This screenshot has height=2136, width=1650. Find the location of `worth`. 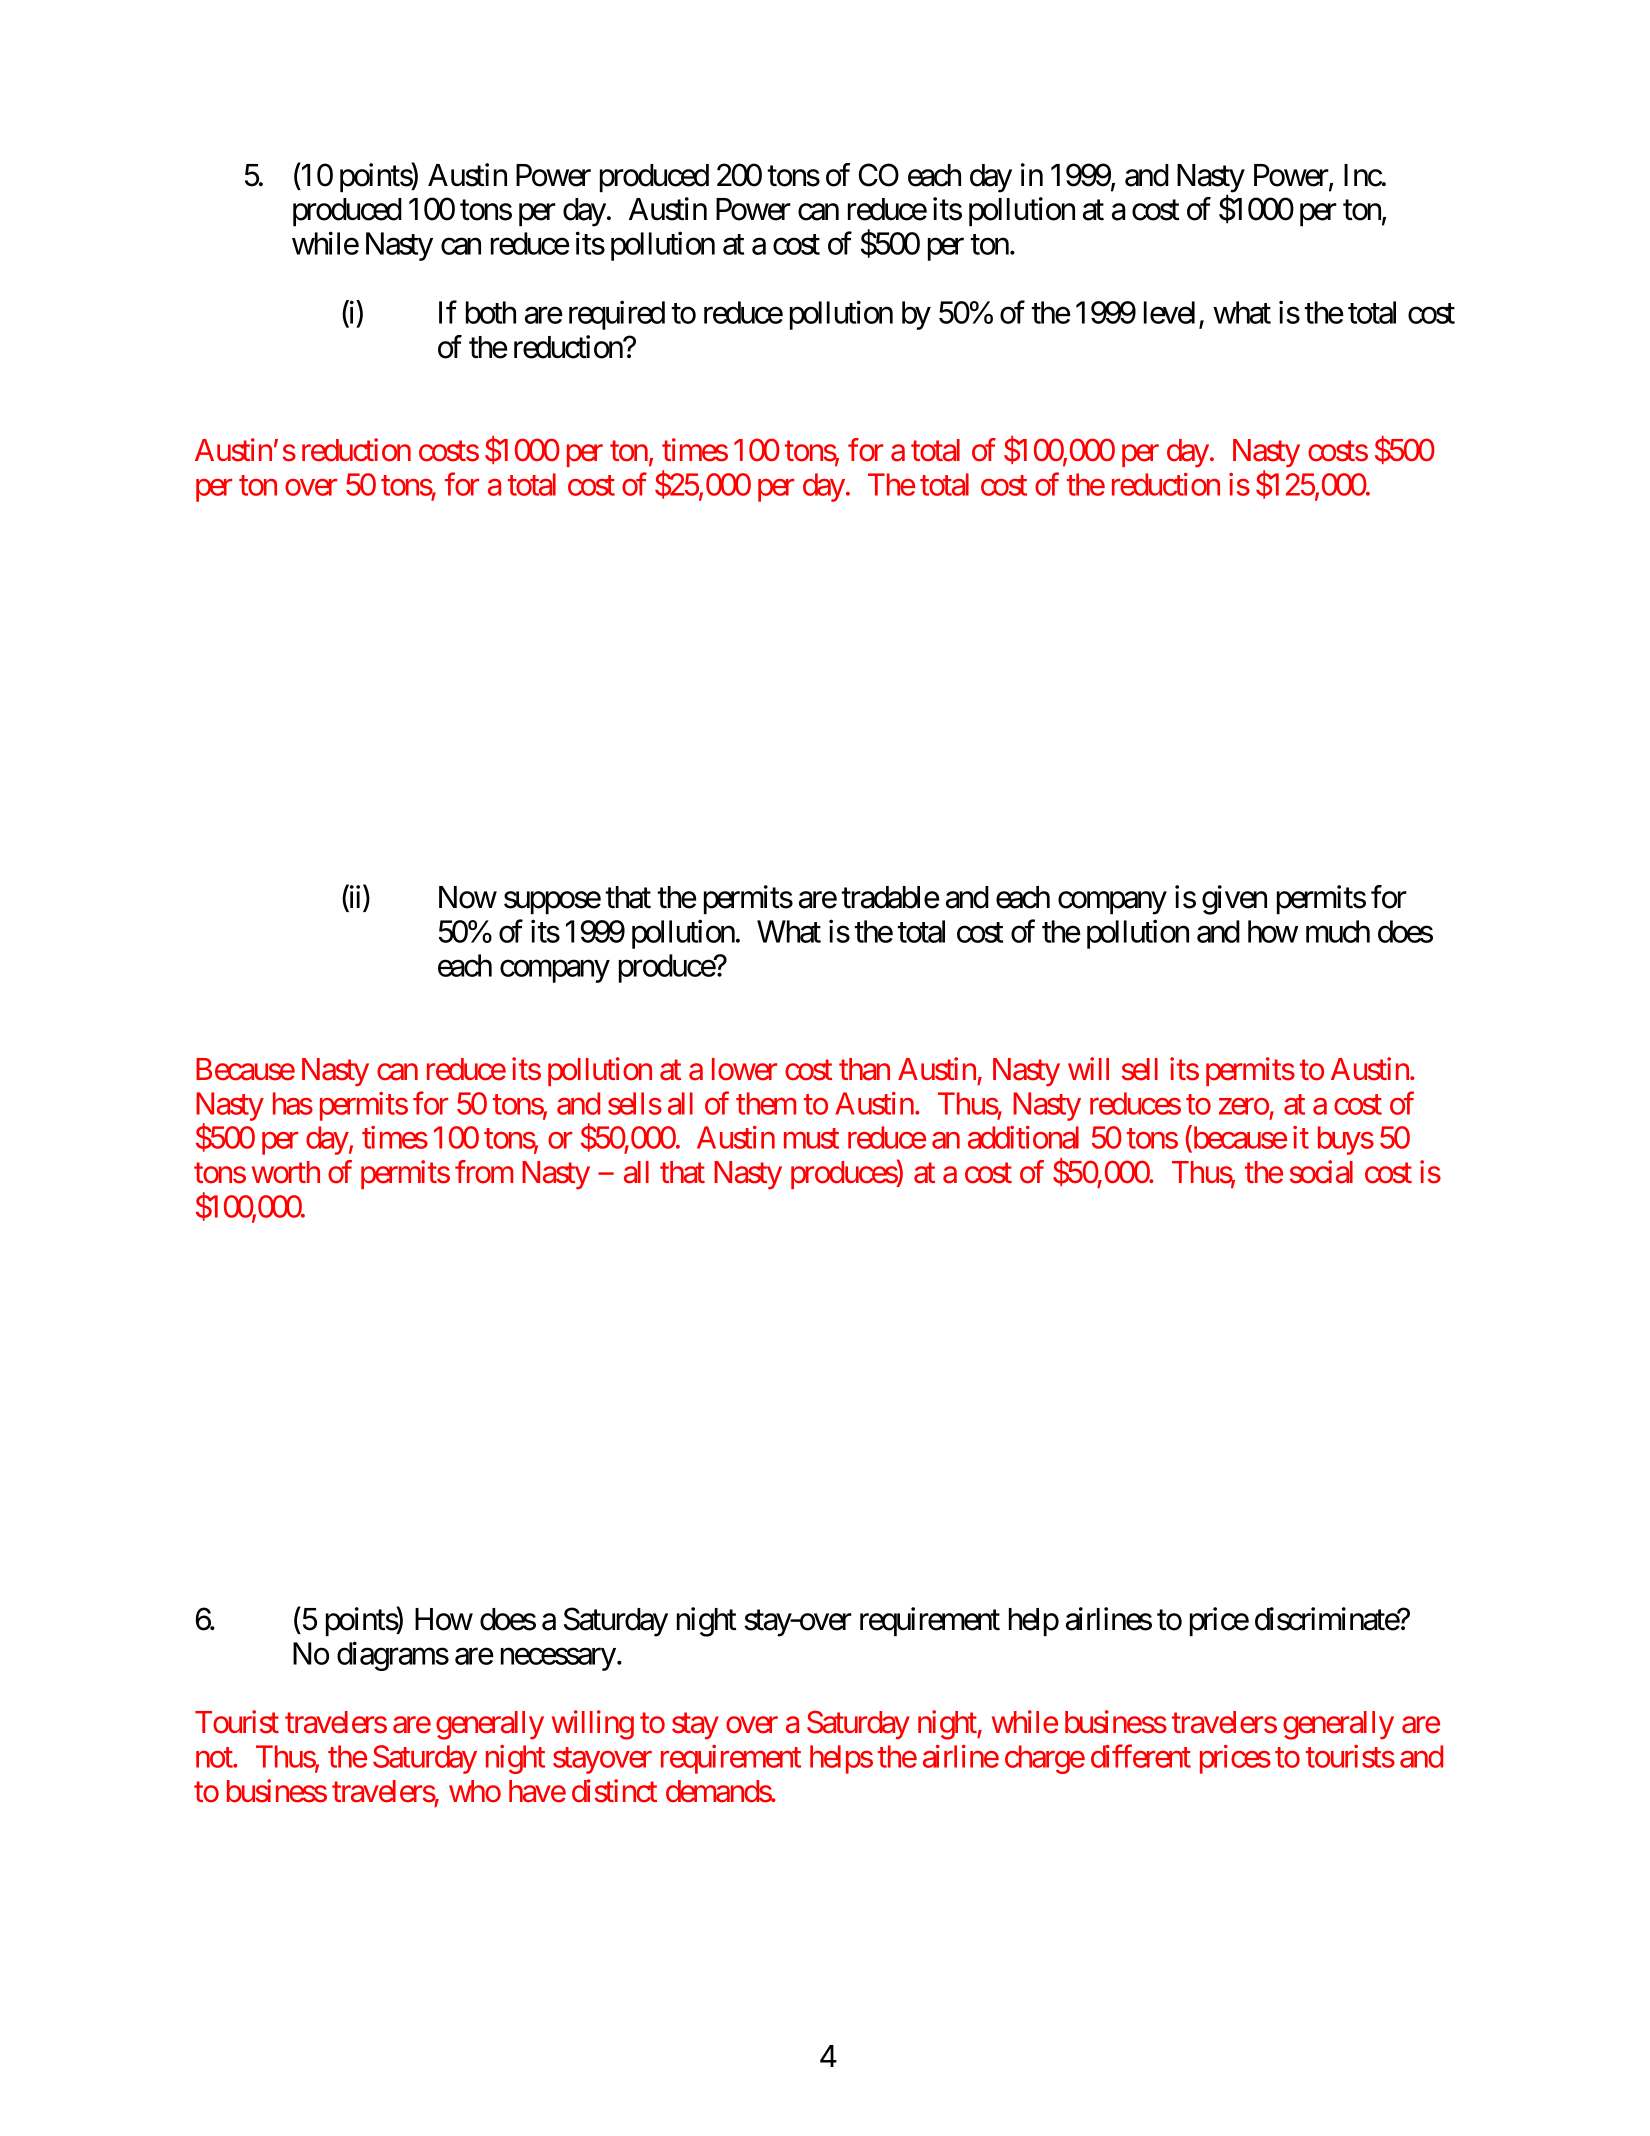

worth is located at coordinates (286, 1172).
